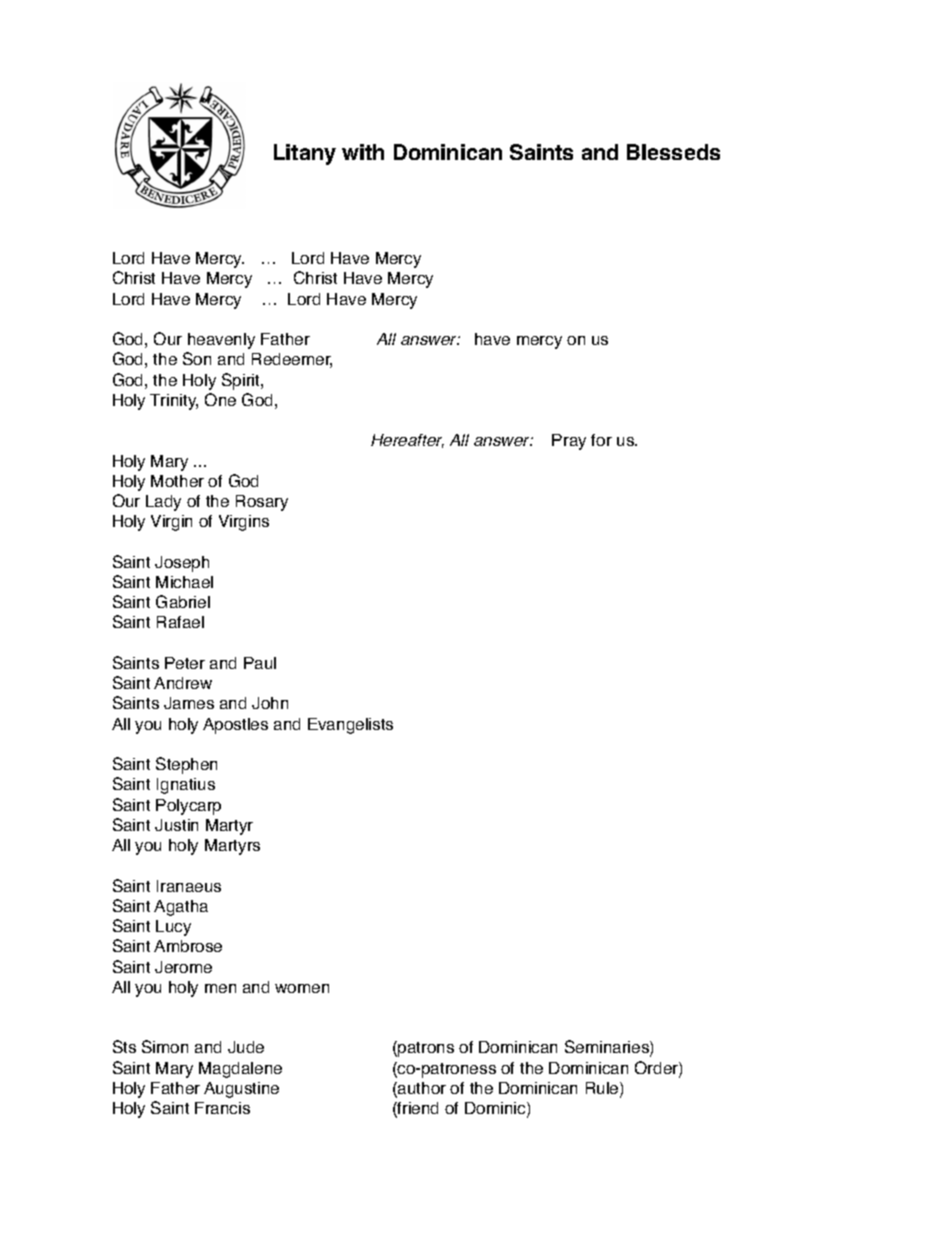 The image size is (952, 1233). What do you see at coordinates (176, 825) in the screenshot?
I see `Justin` at bounding box center [176, 825].
